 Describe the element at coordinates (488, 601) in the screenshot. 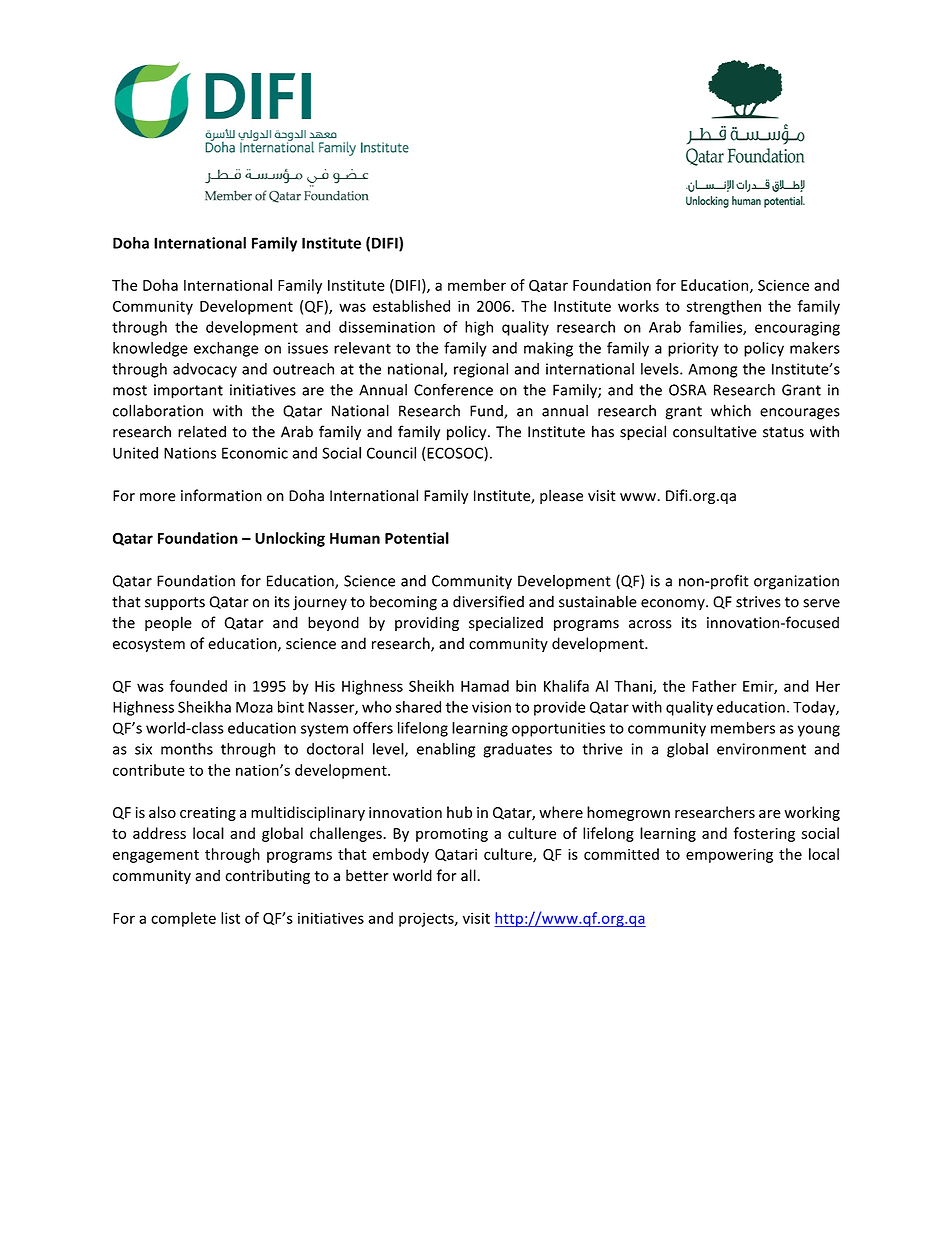

I see `diversified` at that location.
